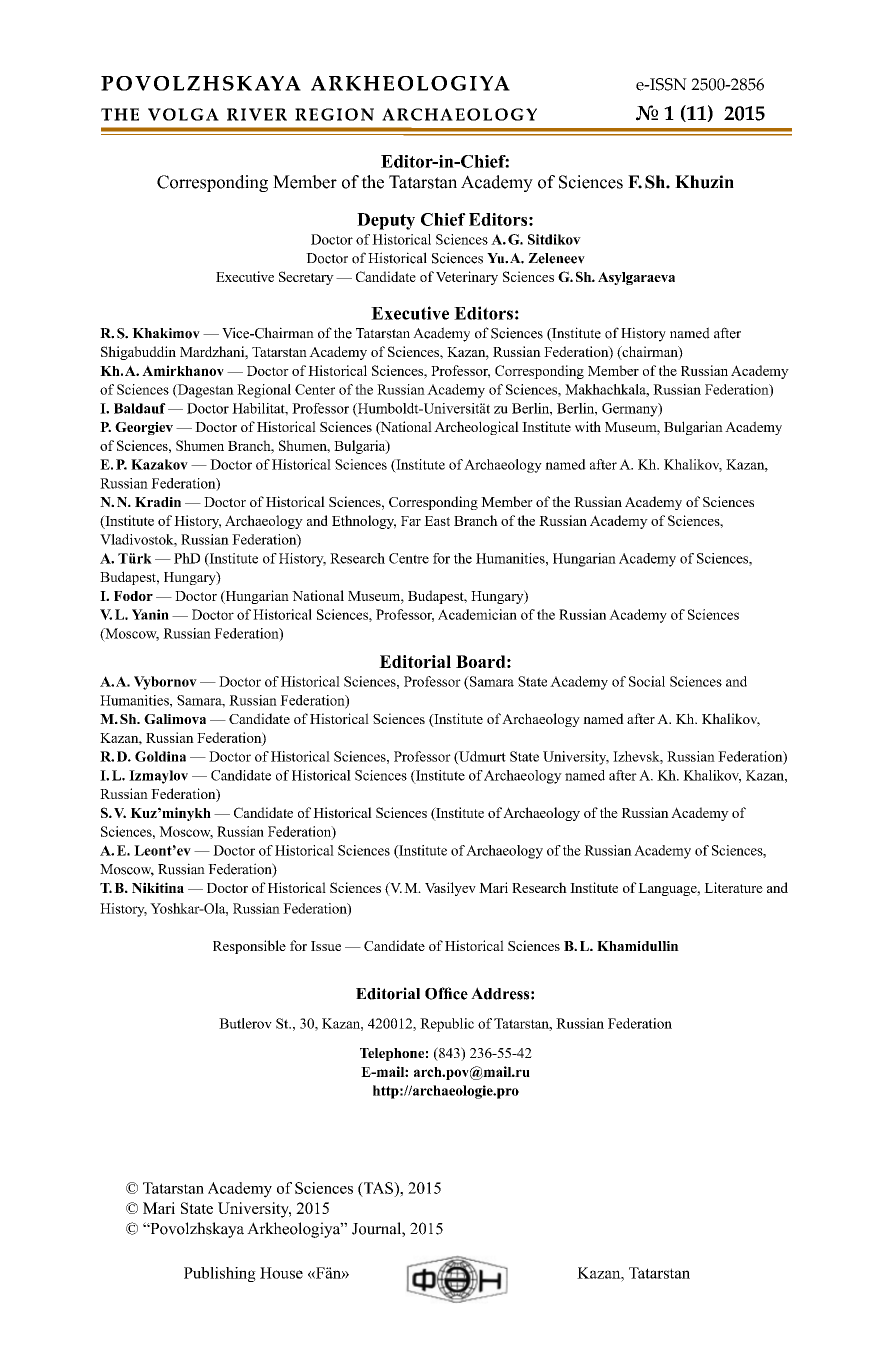 The image size is (893, 1372). What do you see at coordinates (588, 426) in the screenshot?
I see `with` at bounding box center [588, 426].
